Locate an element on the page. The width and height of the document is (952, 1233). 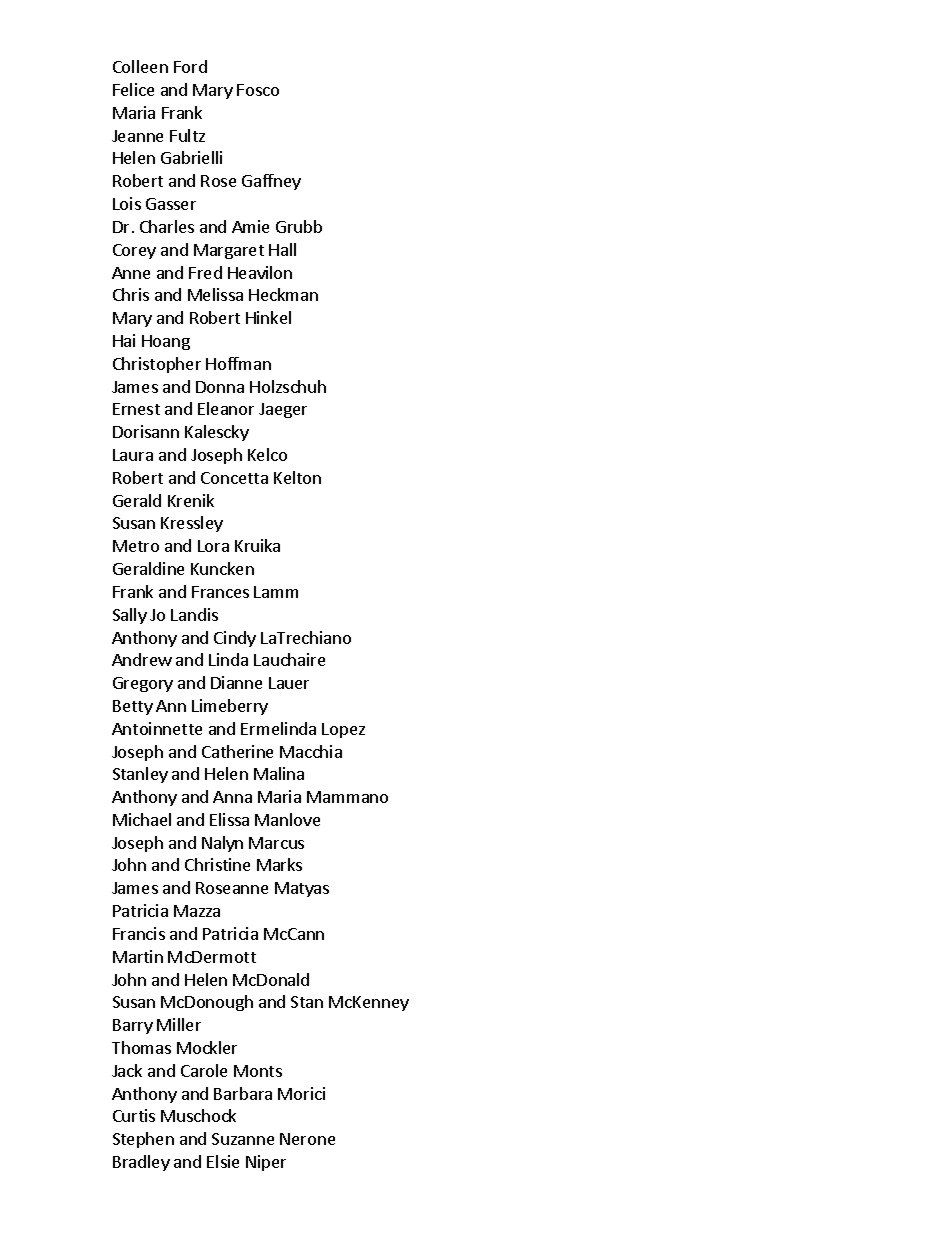
Macchia is located at coordinates (311, 751).
